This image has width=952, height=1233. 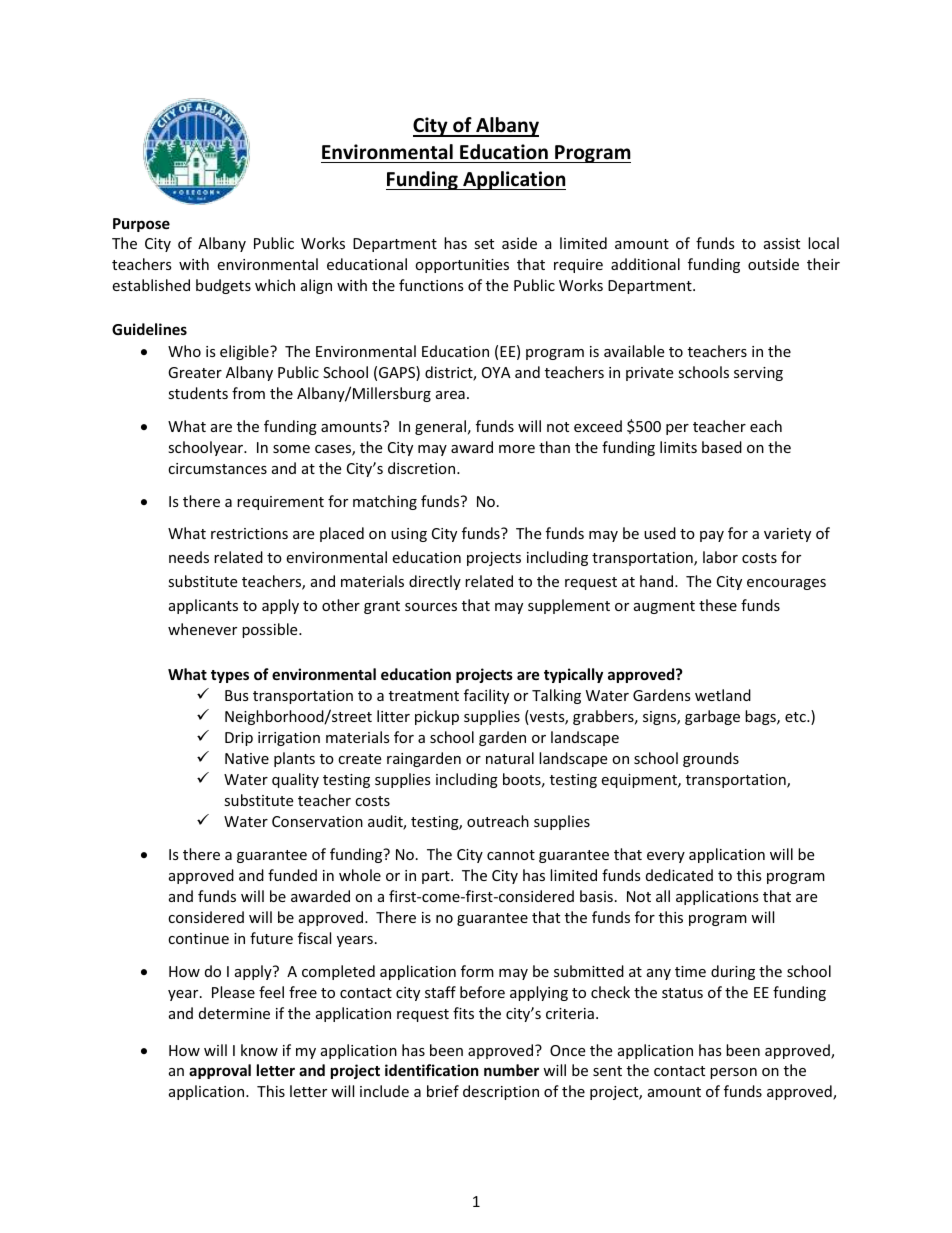 I want to click on restrictions, so click(x=249, y=533).
